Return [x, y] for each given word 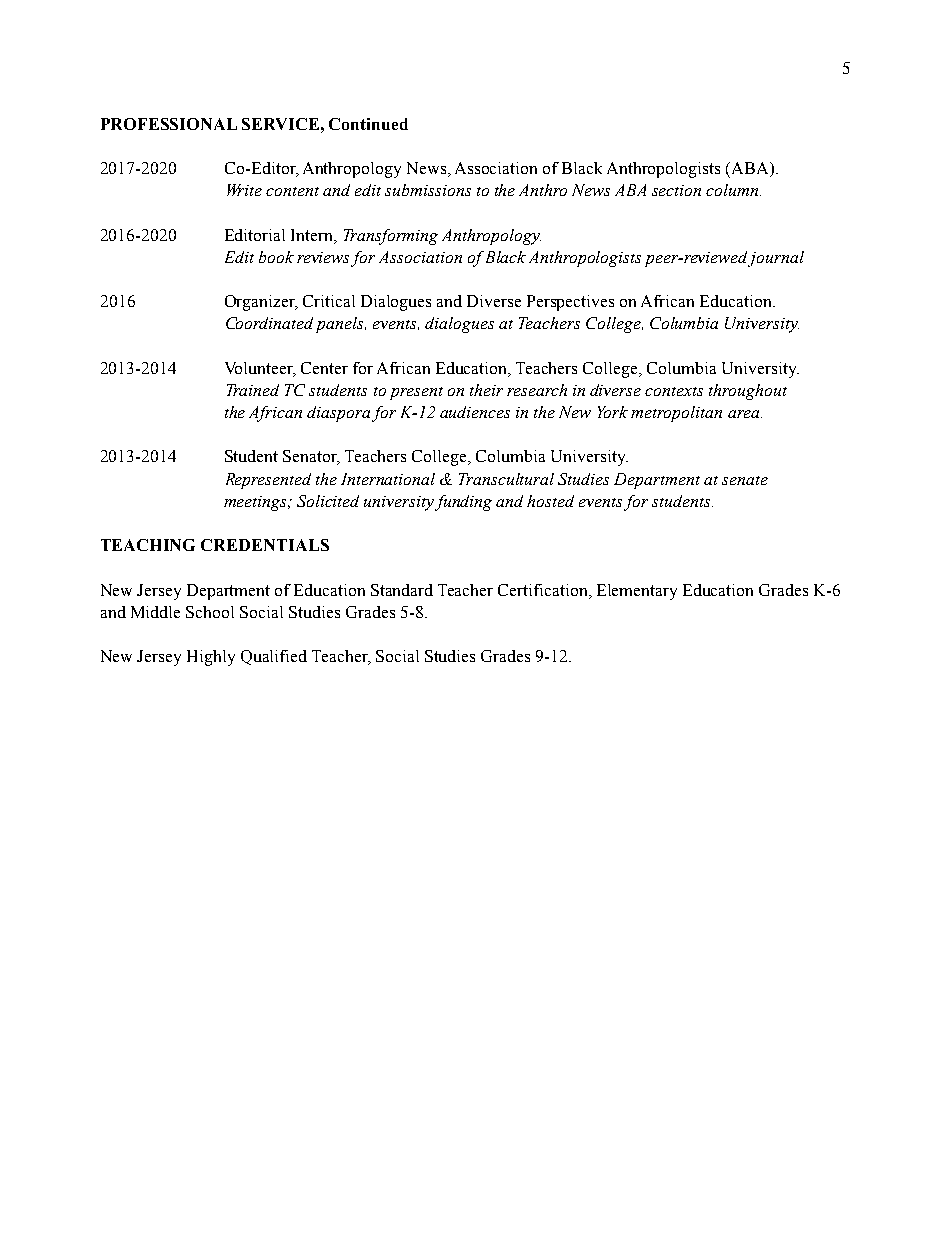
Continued [368, 124]
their [486, 390]
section [676, 190]
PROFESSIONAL [169, 124]
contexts [674, 391]
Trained [253, 390]
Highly [211, 658]
